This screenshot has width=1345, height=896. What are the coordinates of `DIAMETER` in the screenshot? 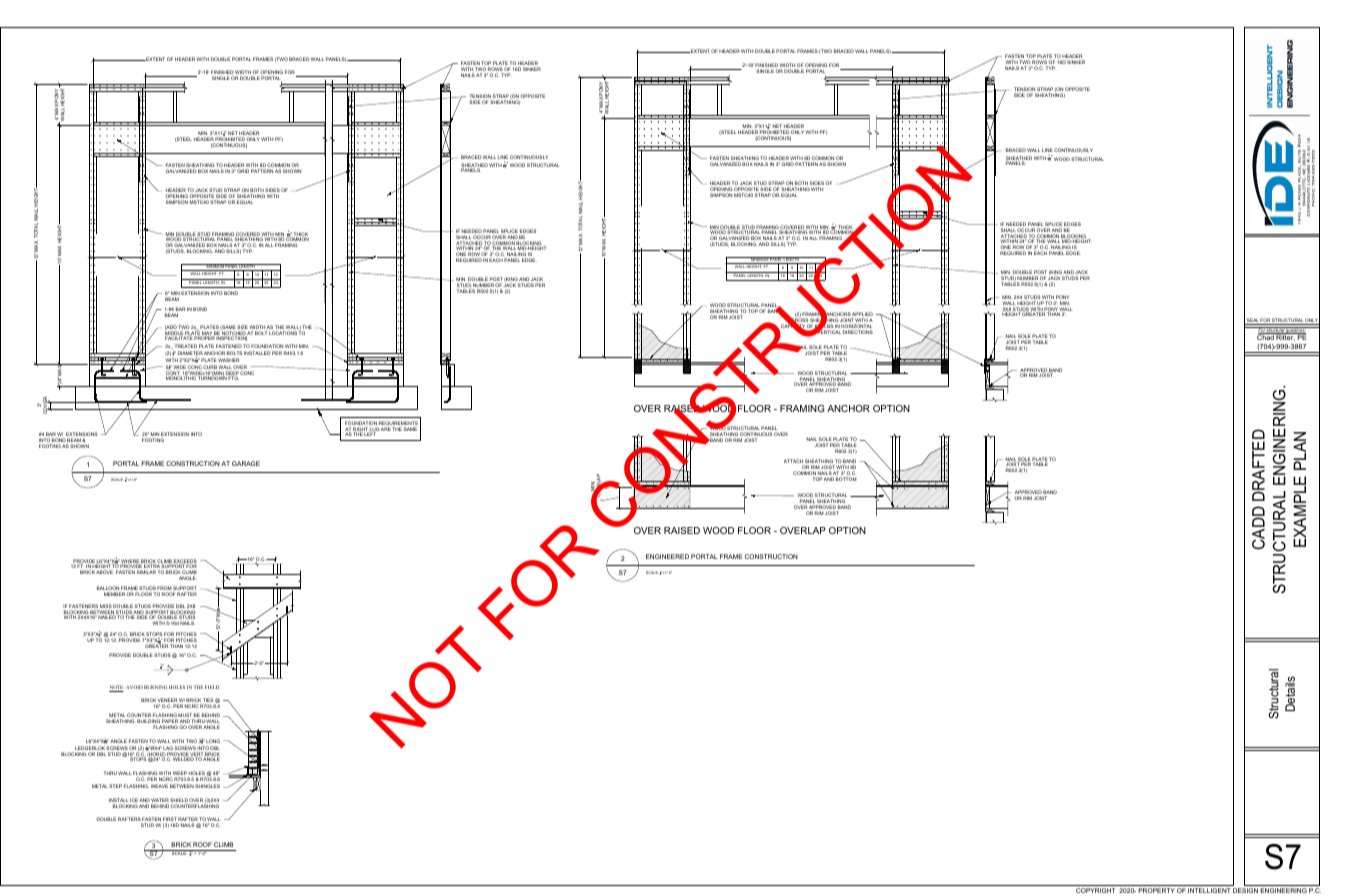 It's located at (190, 354).
